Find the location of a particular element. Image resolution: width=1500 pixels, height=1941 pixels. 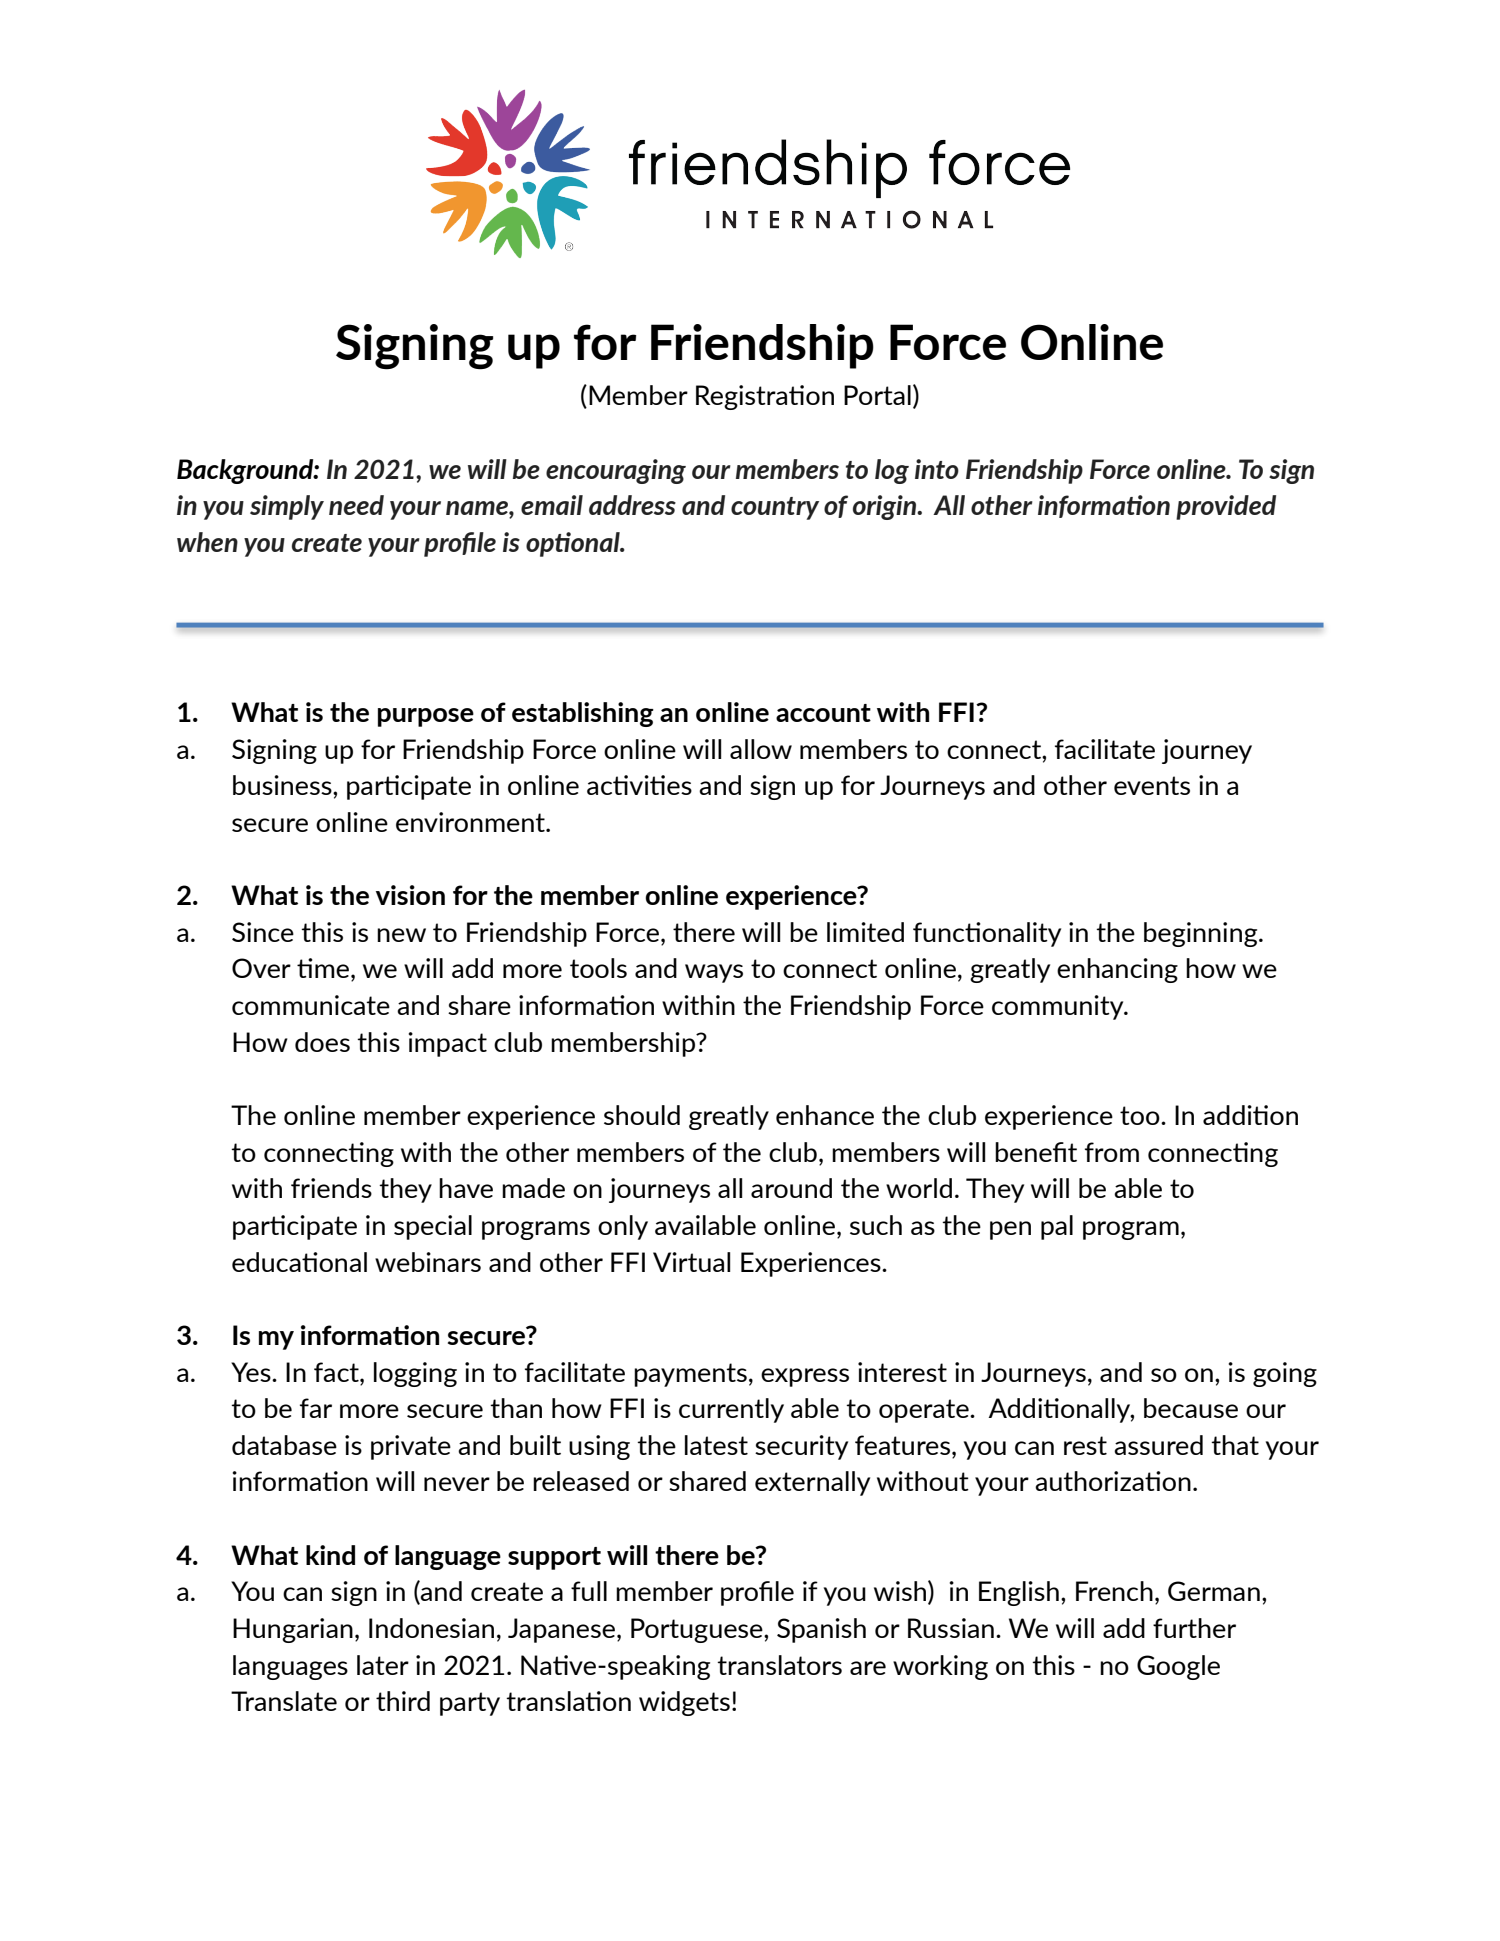

need is located at coordinates (356, 505).
